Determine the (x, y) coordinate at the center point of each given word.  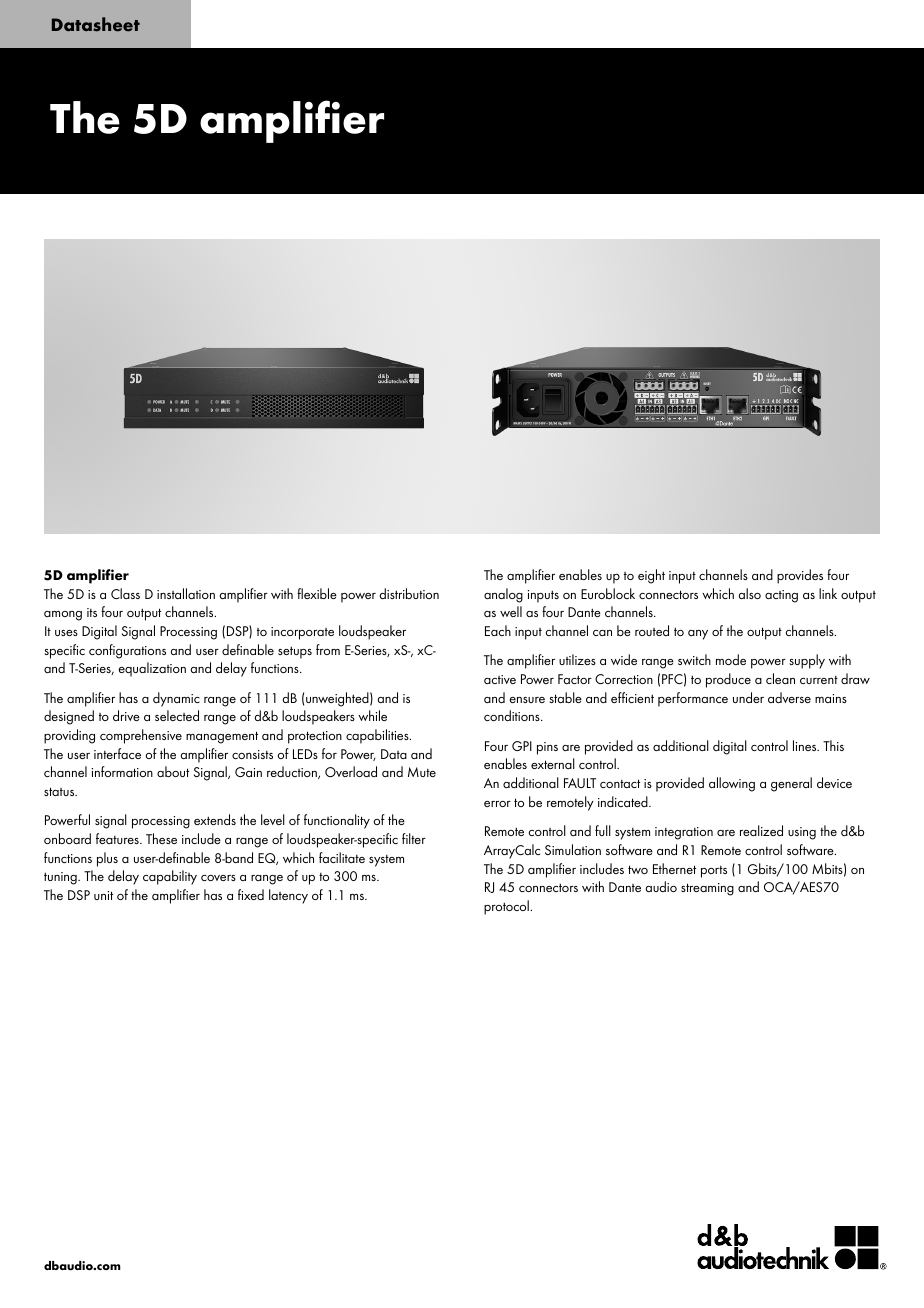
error (497, 804)
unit (103, 895)
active (500, 679)
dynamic (176, 699)
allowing (732, 784)
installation (186, 593)
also (750, 593)
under (748, 697)
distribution (409, 593)
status (60, 791)
